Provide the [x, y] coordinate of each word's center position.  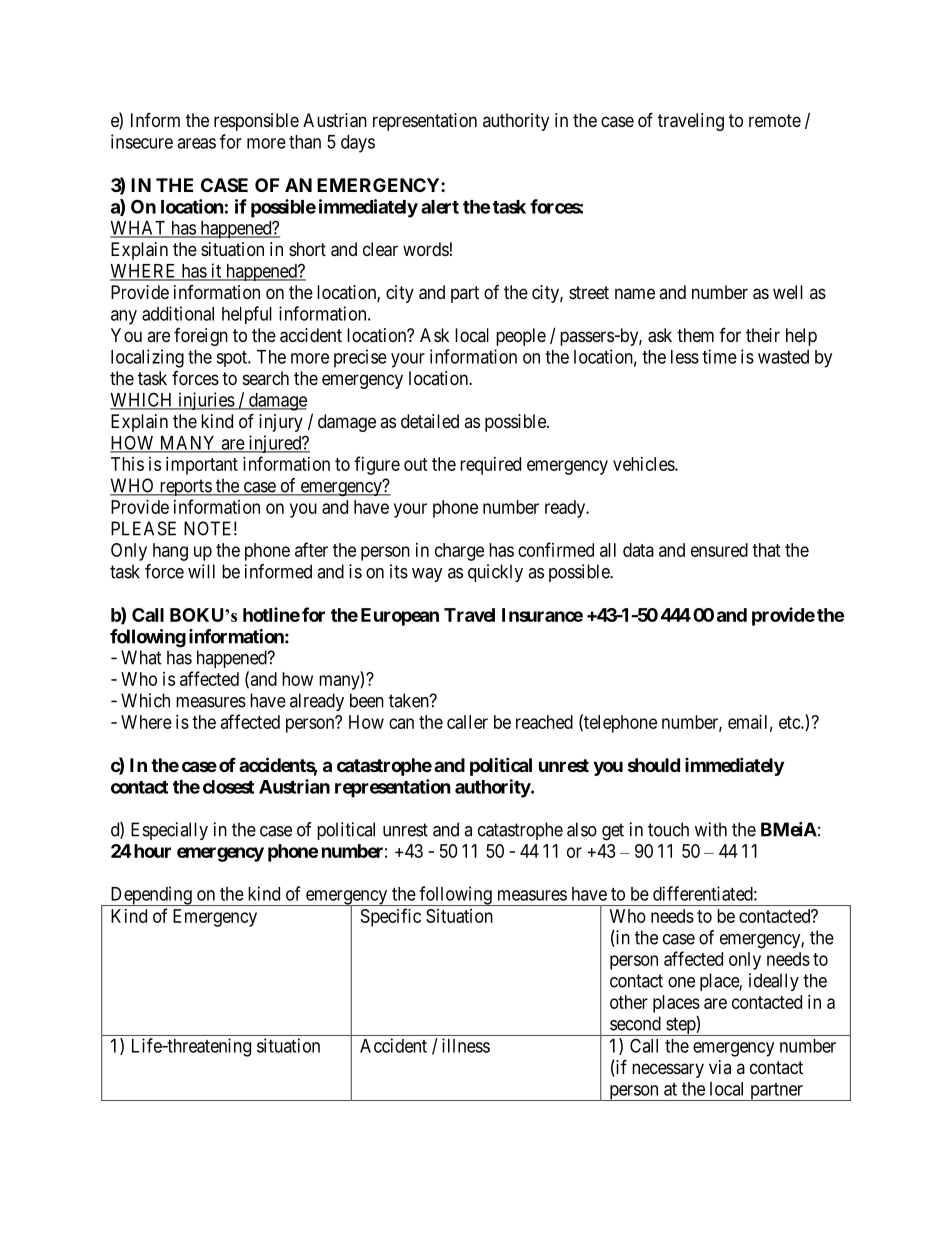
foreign [201, 337]
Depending [151, 896]
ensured [719, 550]
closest [228, 787]
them [695, 335]
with [711, 829]
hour [151, 851]
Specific [391, 917]
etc [790, 722]
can [401, 723]
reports [185, 487]
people [521, 337]
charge [459, 552]
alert [440, 207]
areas [196, 143]
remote [775, 120]
